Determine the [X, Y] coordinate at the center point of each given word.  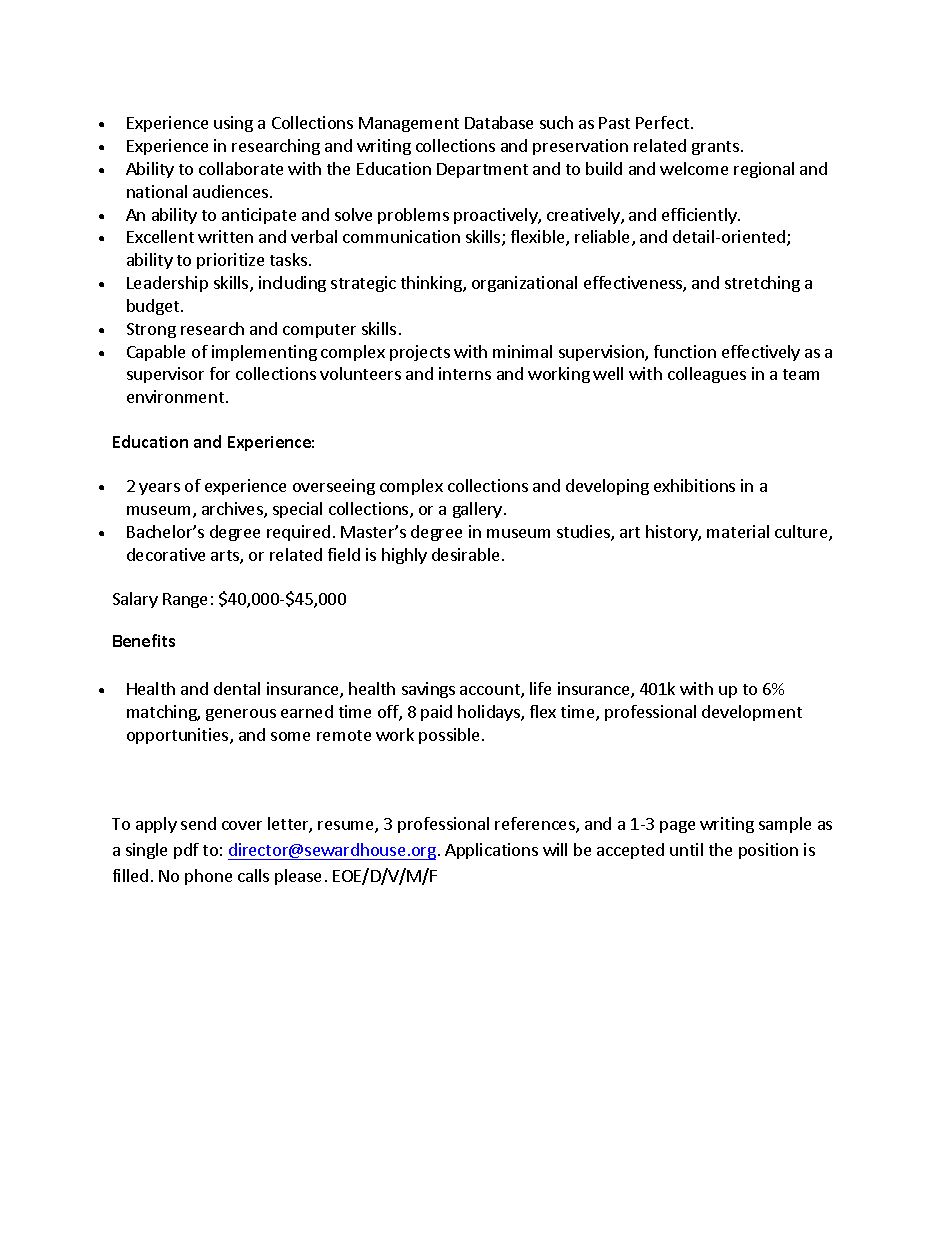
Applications [491, 851]
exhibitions [694, 485]
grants [715, 148]
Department [482, 170]
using [233, 124]
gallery [479, 510]
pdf [186, 851]
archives [233, 510]
